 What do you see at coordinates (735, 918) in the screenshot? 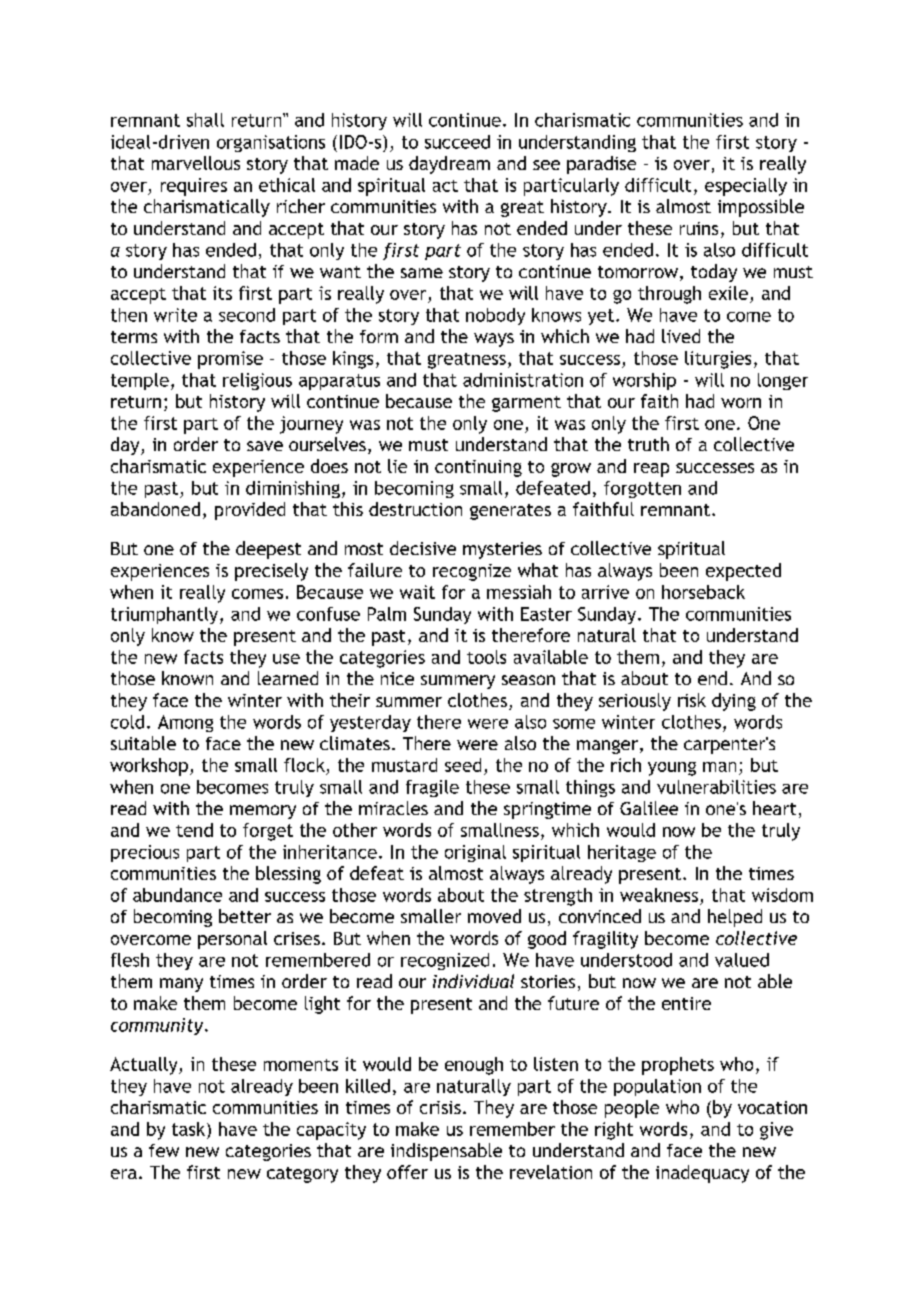
I see `helped` at bounding box center [735, 918].
